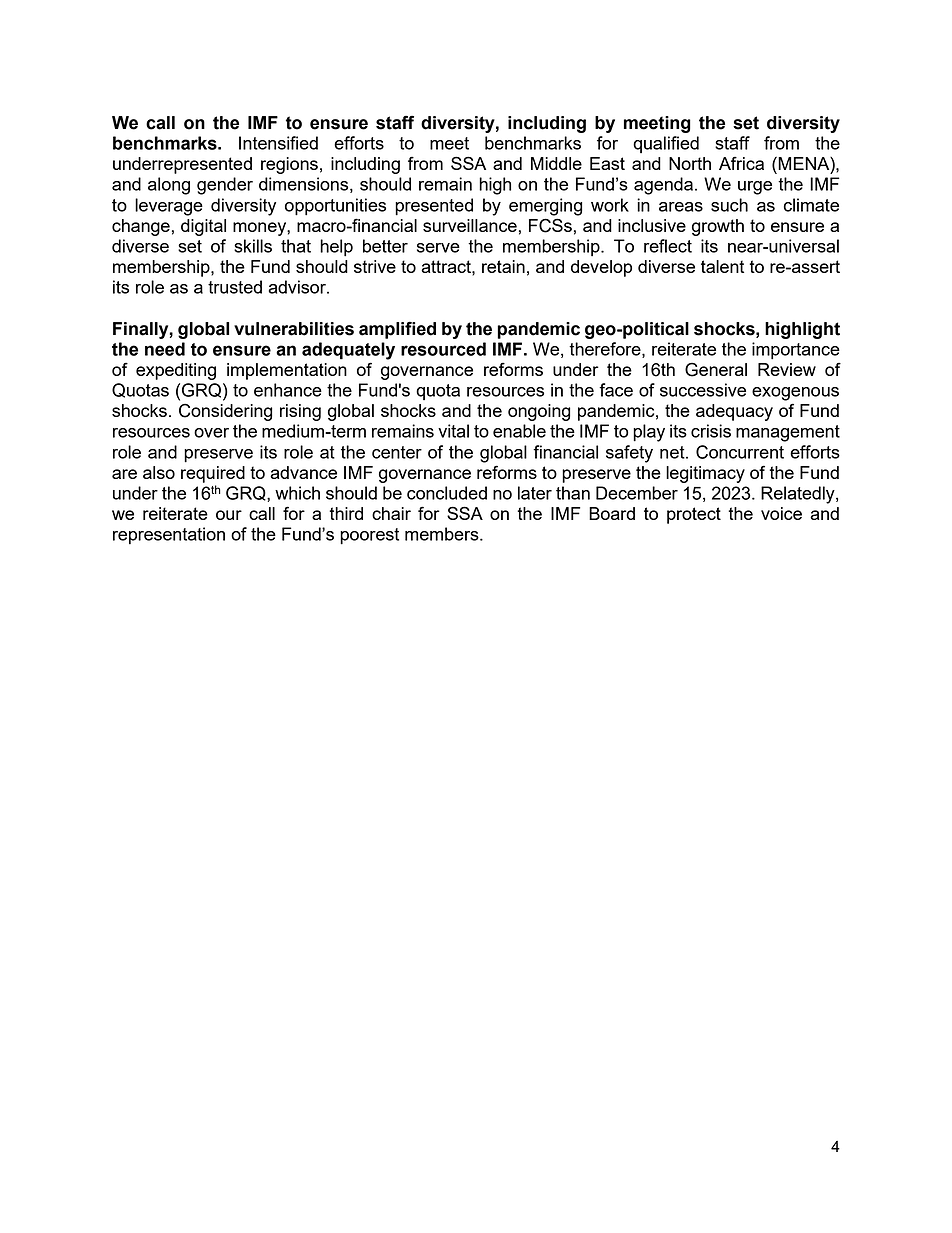 The width and height of the image is (952, 1233). What do you see at coordinates (694, 515) in the image?
I see `protect` at bounding box center [694, 515].
